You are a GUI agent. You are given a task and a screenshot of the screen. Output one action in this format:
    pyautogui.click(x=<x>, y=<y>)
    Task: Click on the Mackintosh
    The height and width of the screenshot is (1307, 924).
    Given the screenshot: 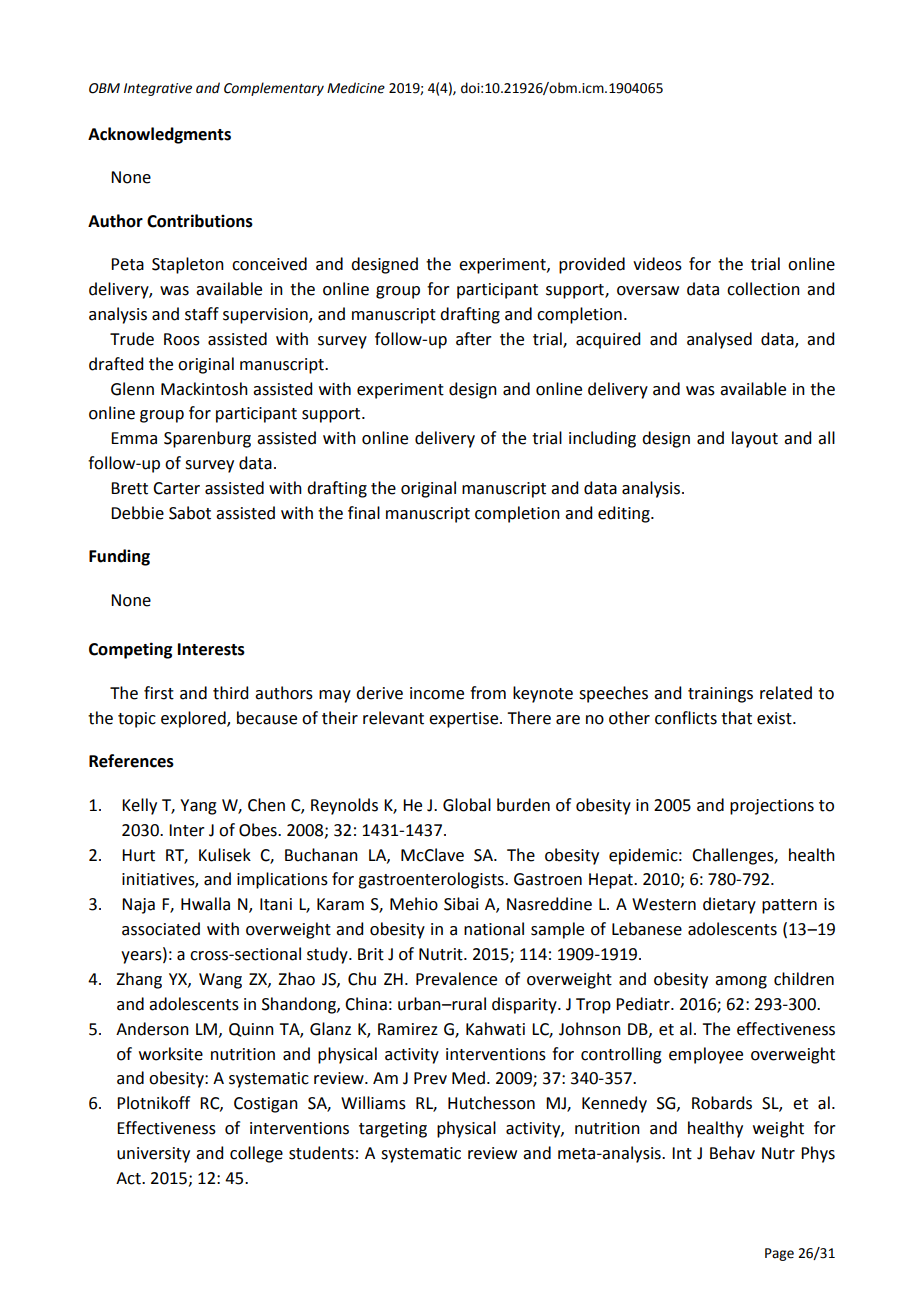 What is the action you would take?
    pyautogui.click(x=204, y=389)
